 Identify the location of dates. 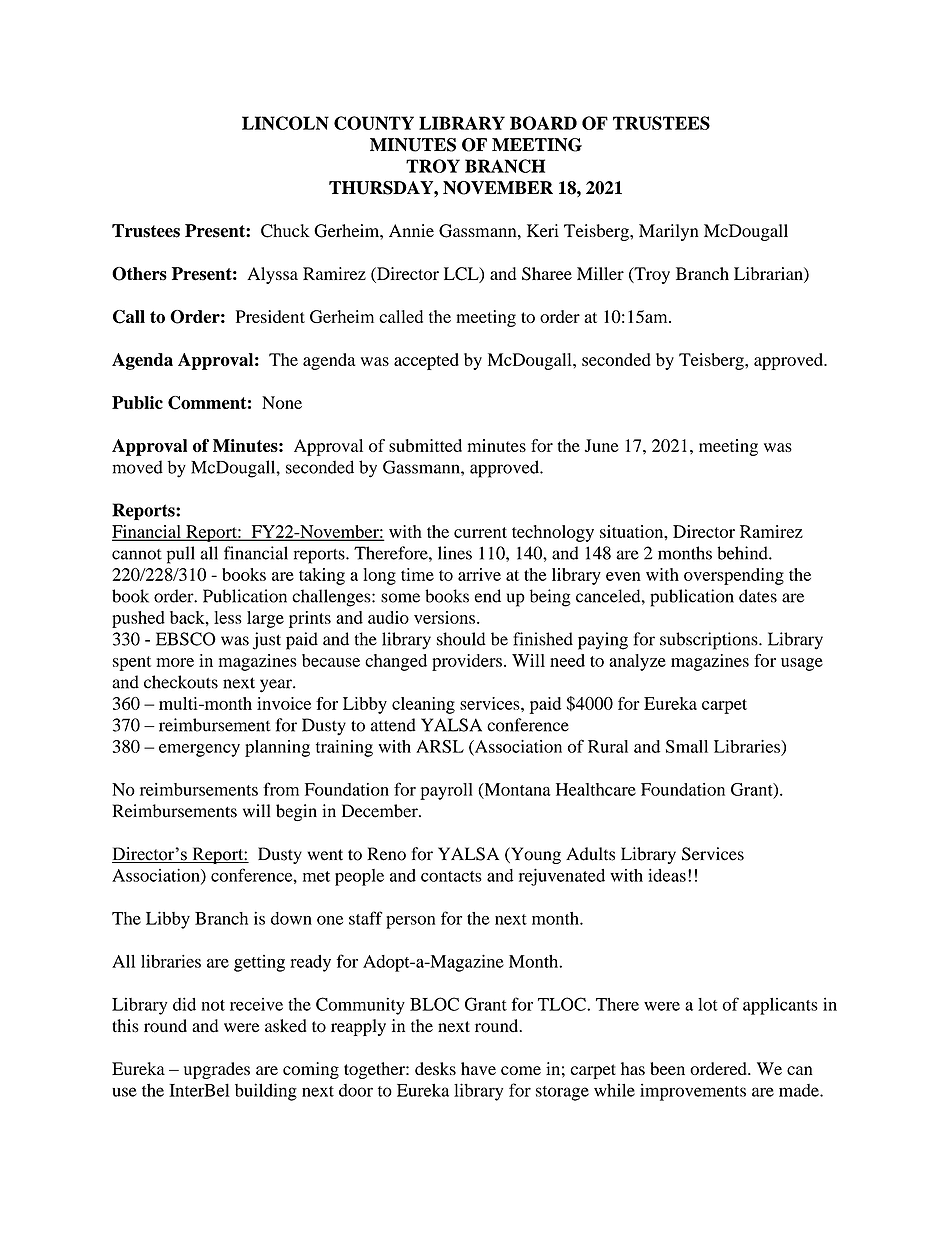
(758, 596).
